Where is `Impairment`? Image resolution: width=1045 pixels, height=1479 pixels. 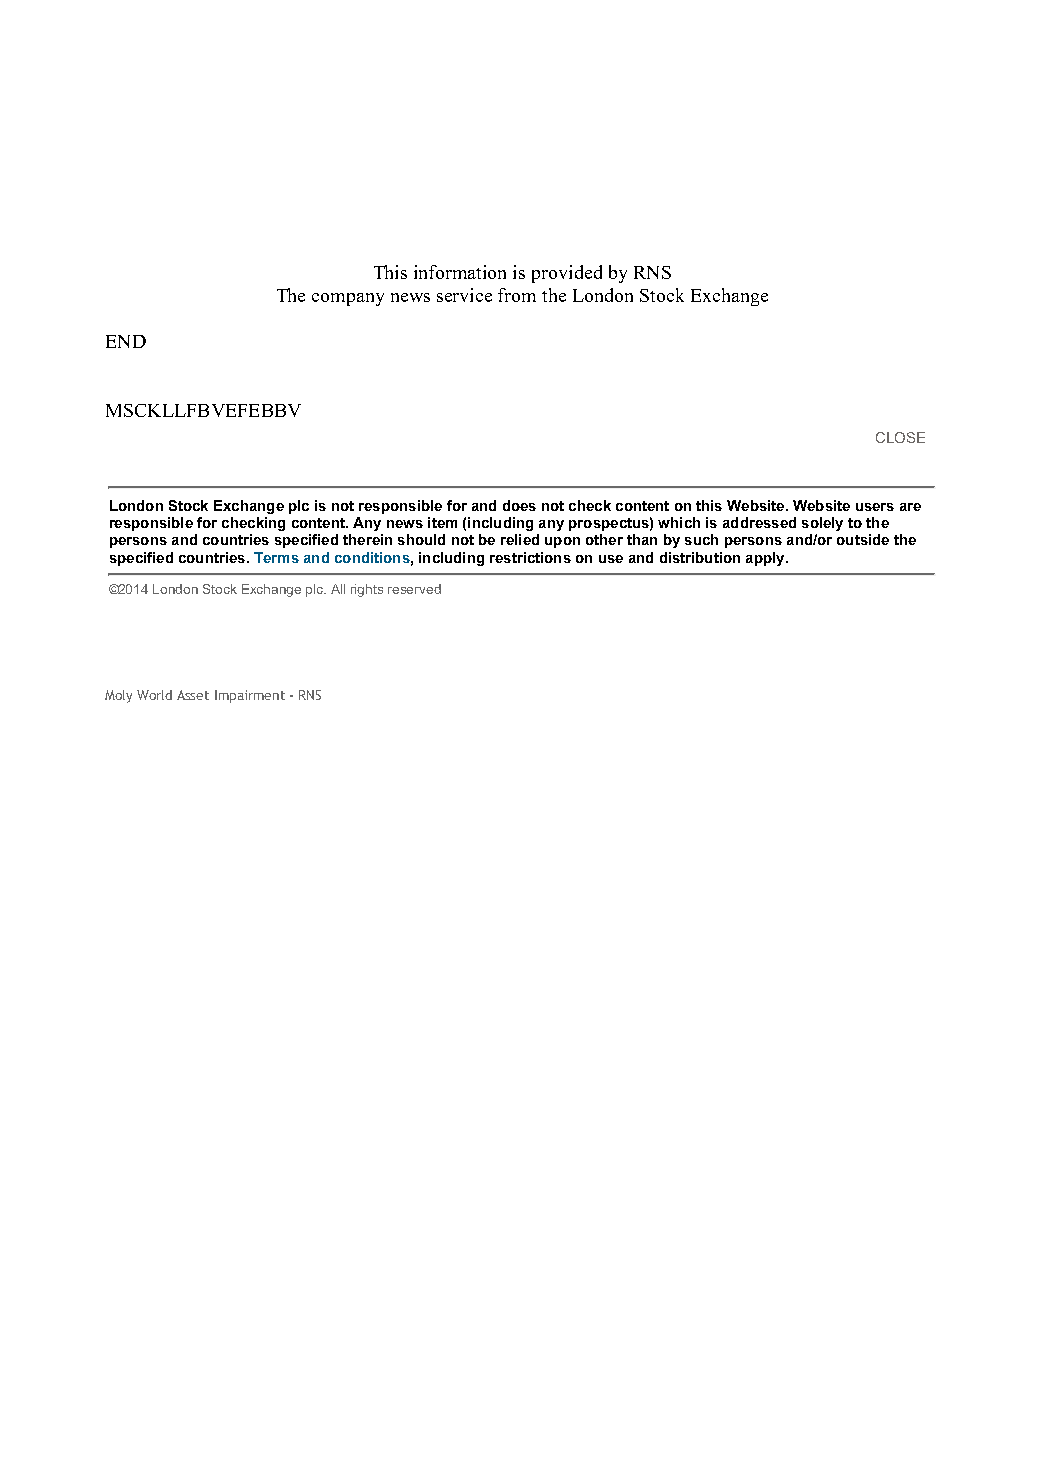 Impairment is located at coordinates (250, 696).
